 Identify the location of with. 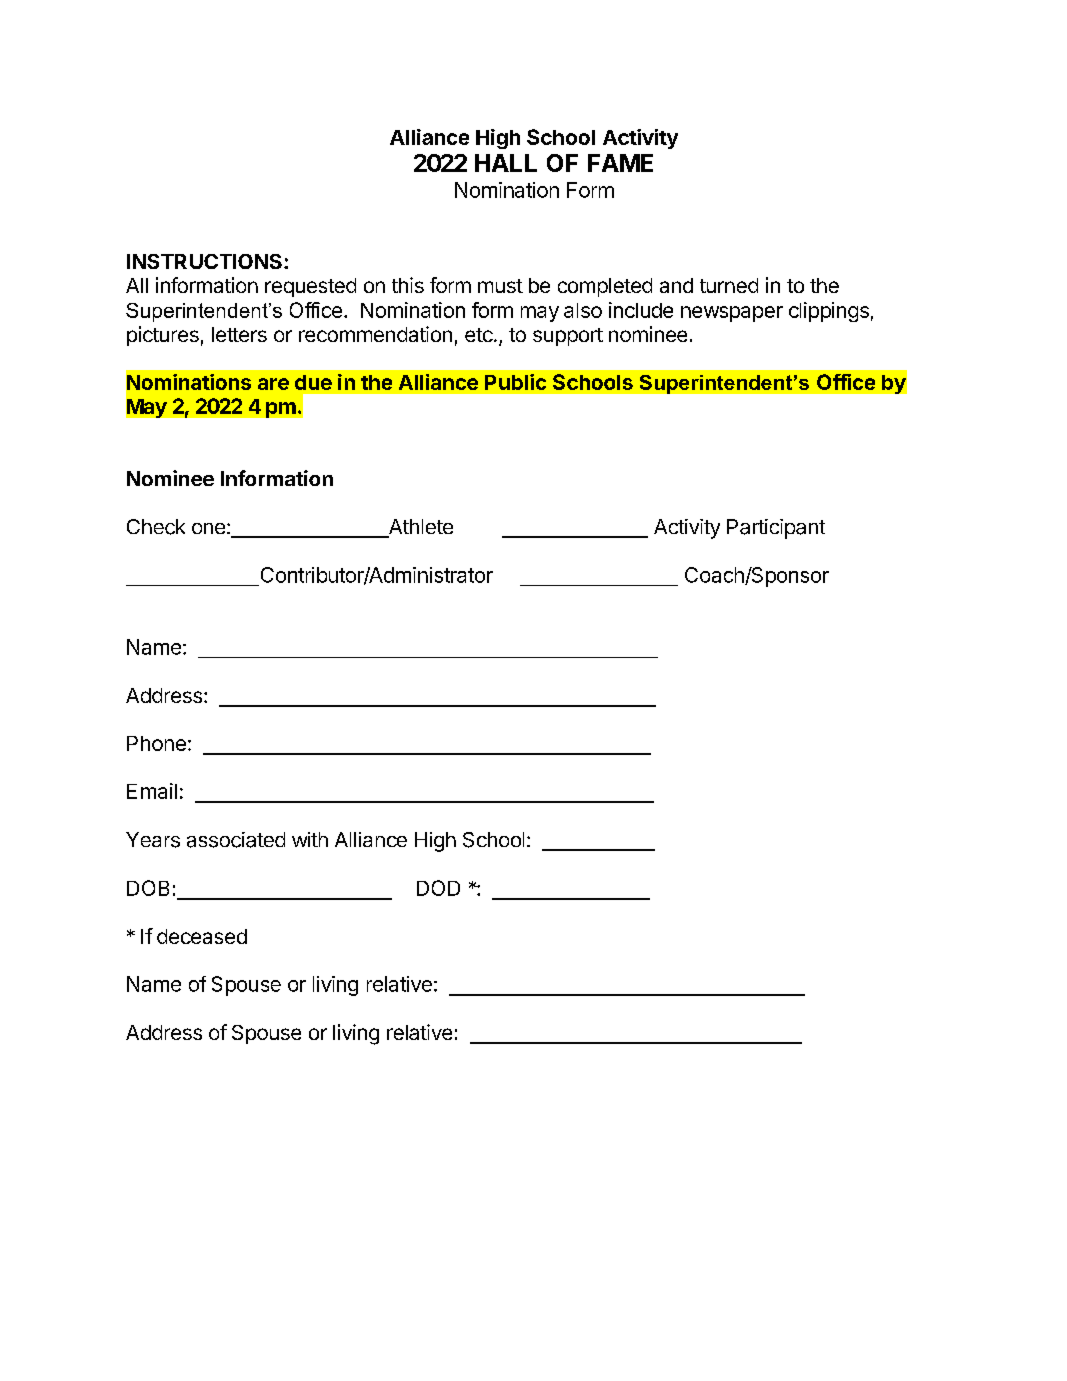
(310, 839).
